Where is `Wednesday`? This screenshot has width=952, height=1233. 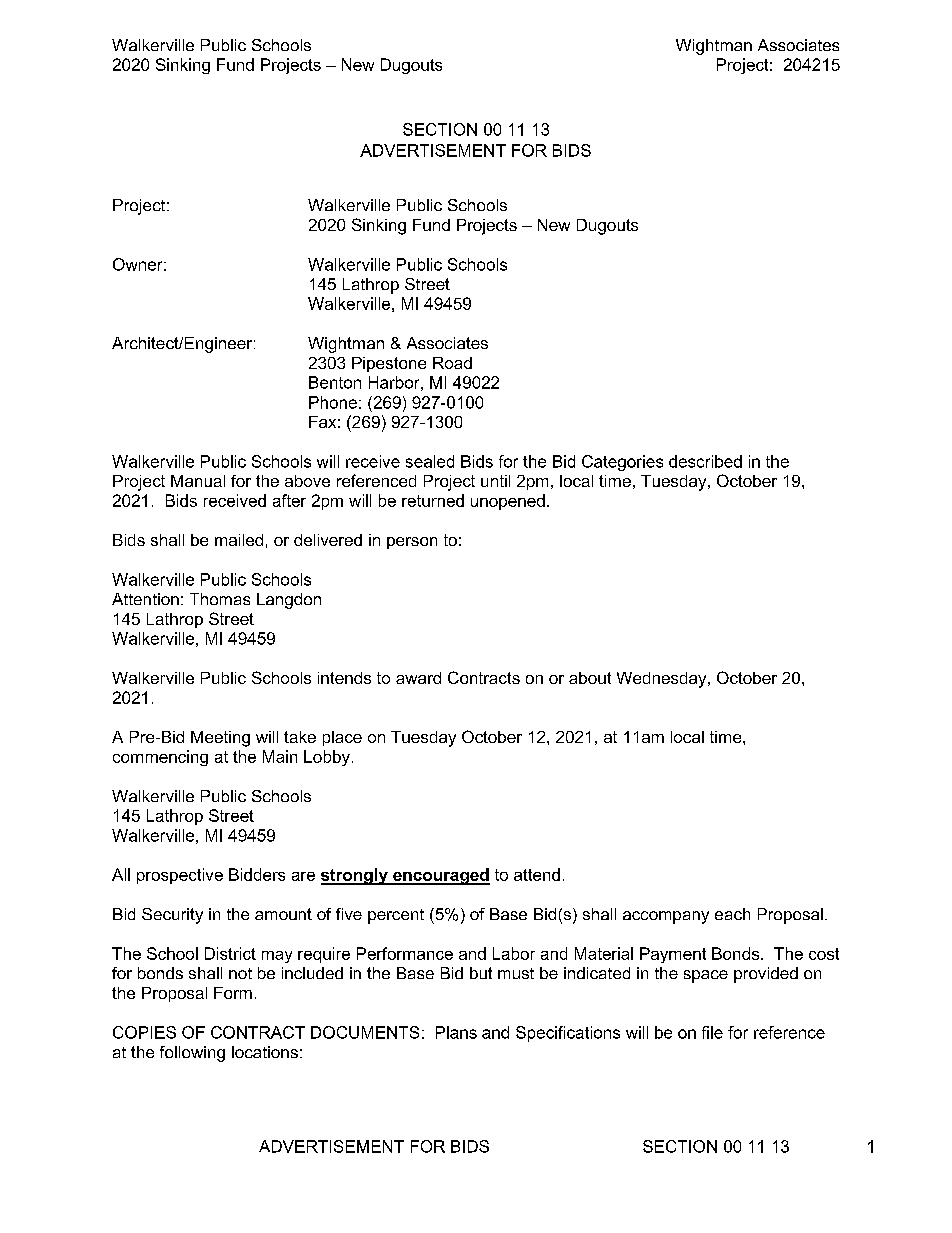 Wednesday is located at coordinates (663, 680).
